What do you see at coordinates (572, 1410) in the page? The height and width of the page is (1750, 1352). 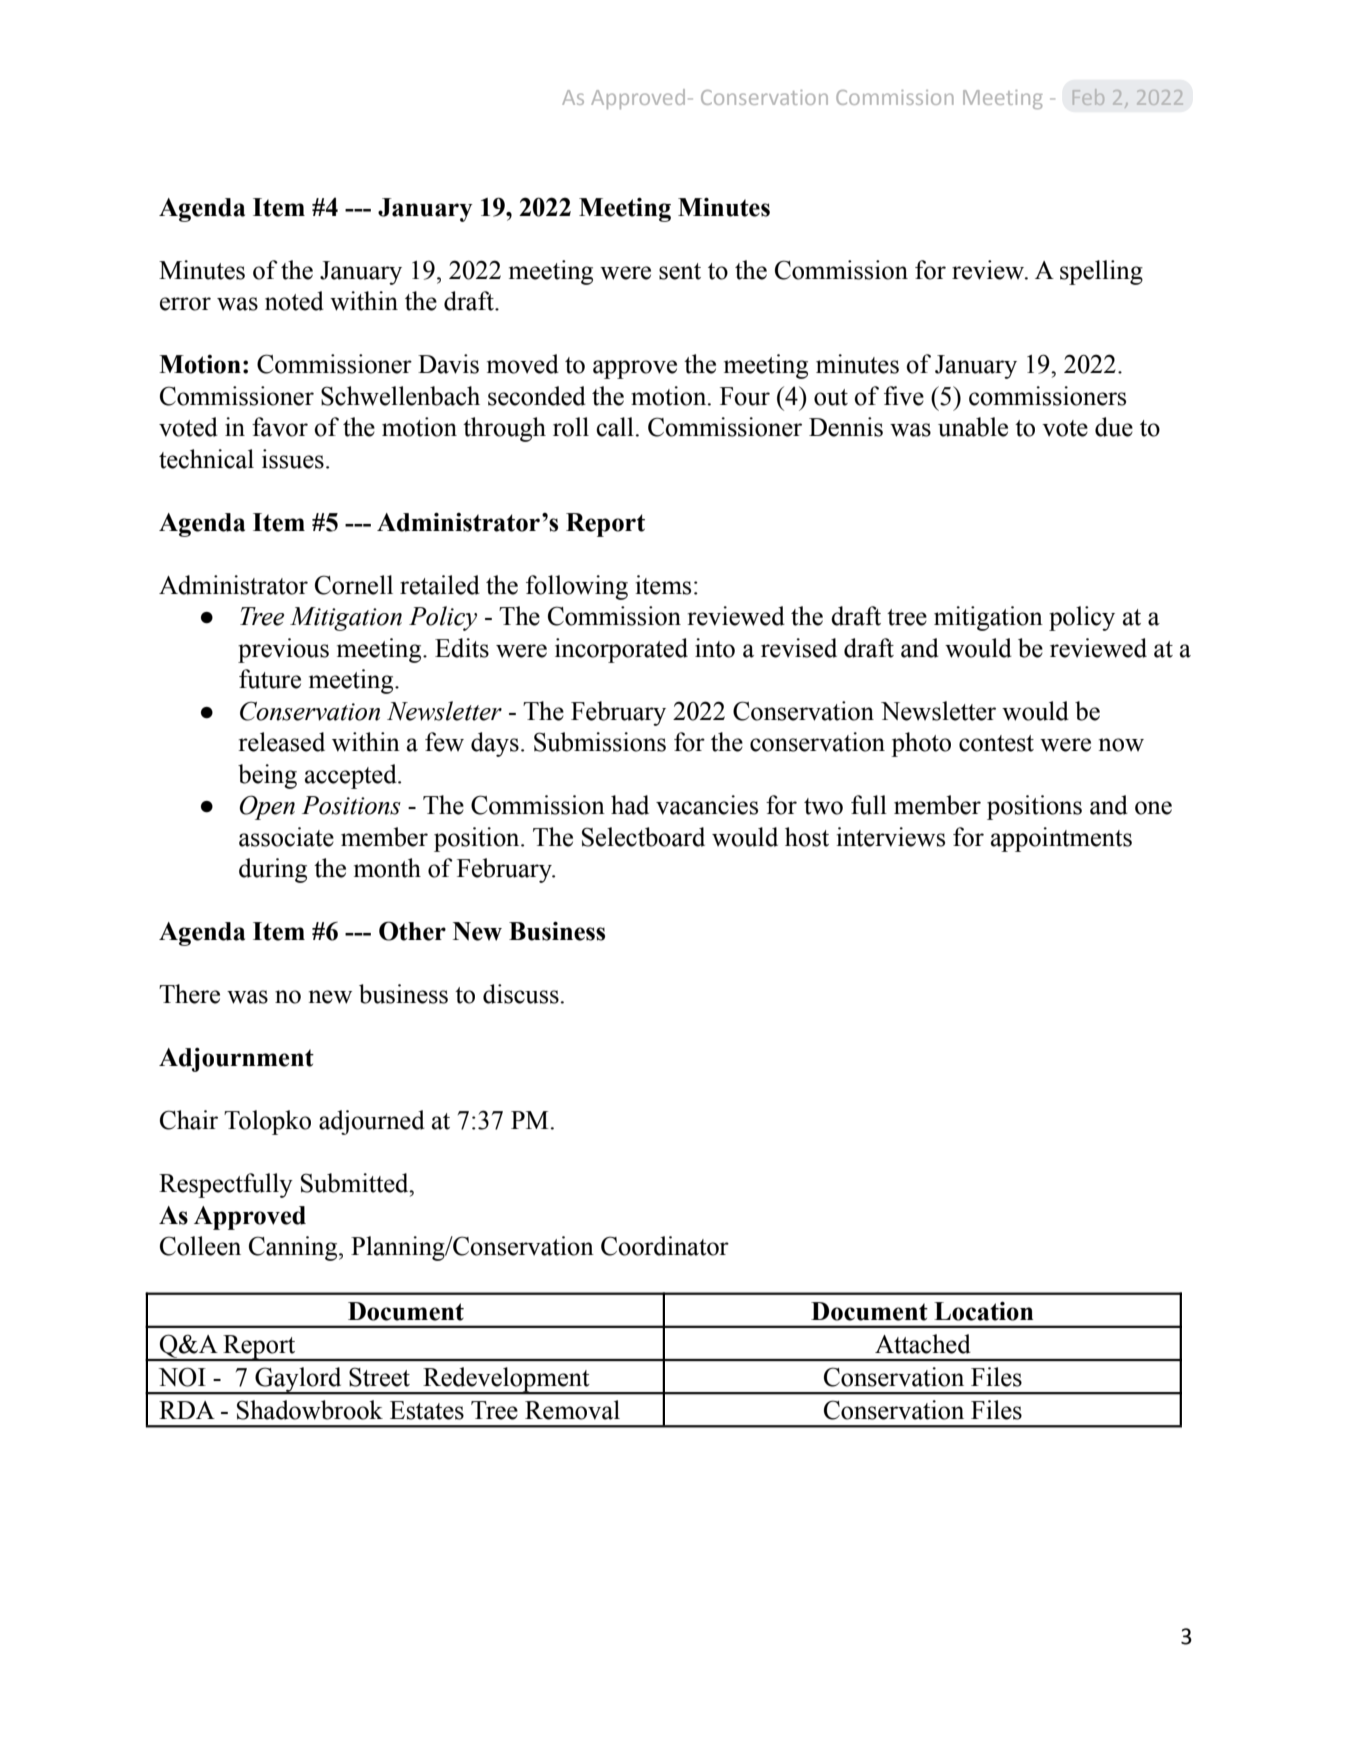 I see `Removal` at bounding box center [572, 1410].
